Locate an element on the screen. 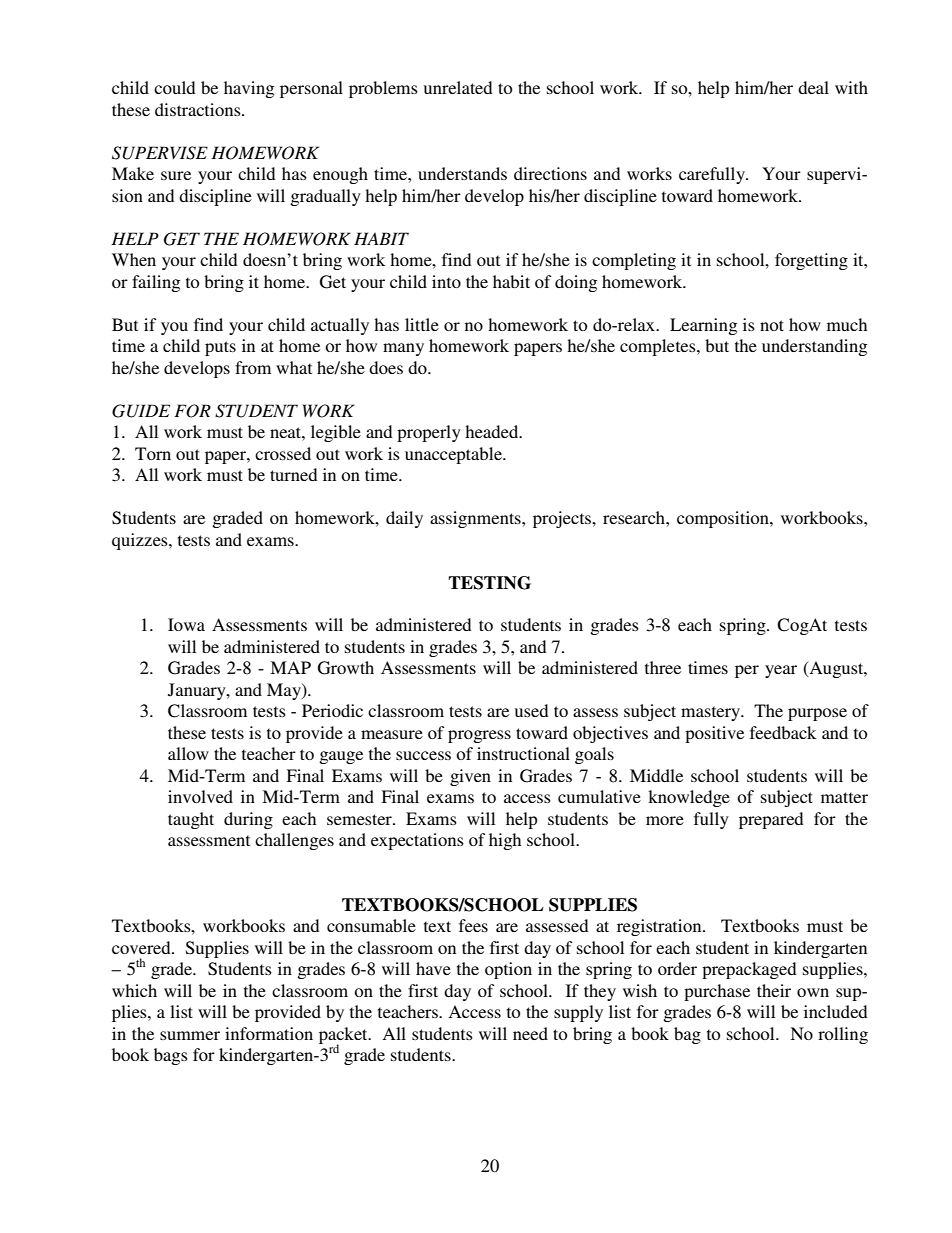 Image resolution: width=952 pixels, height=1233 pixels. Iowa is located at coordinates (186, 624).
